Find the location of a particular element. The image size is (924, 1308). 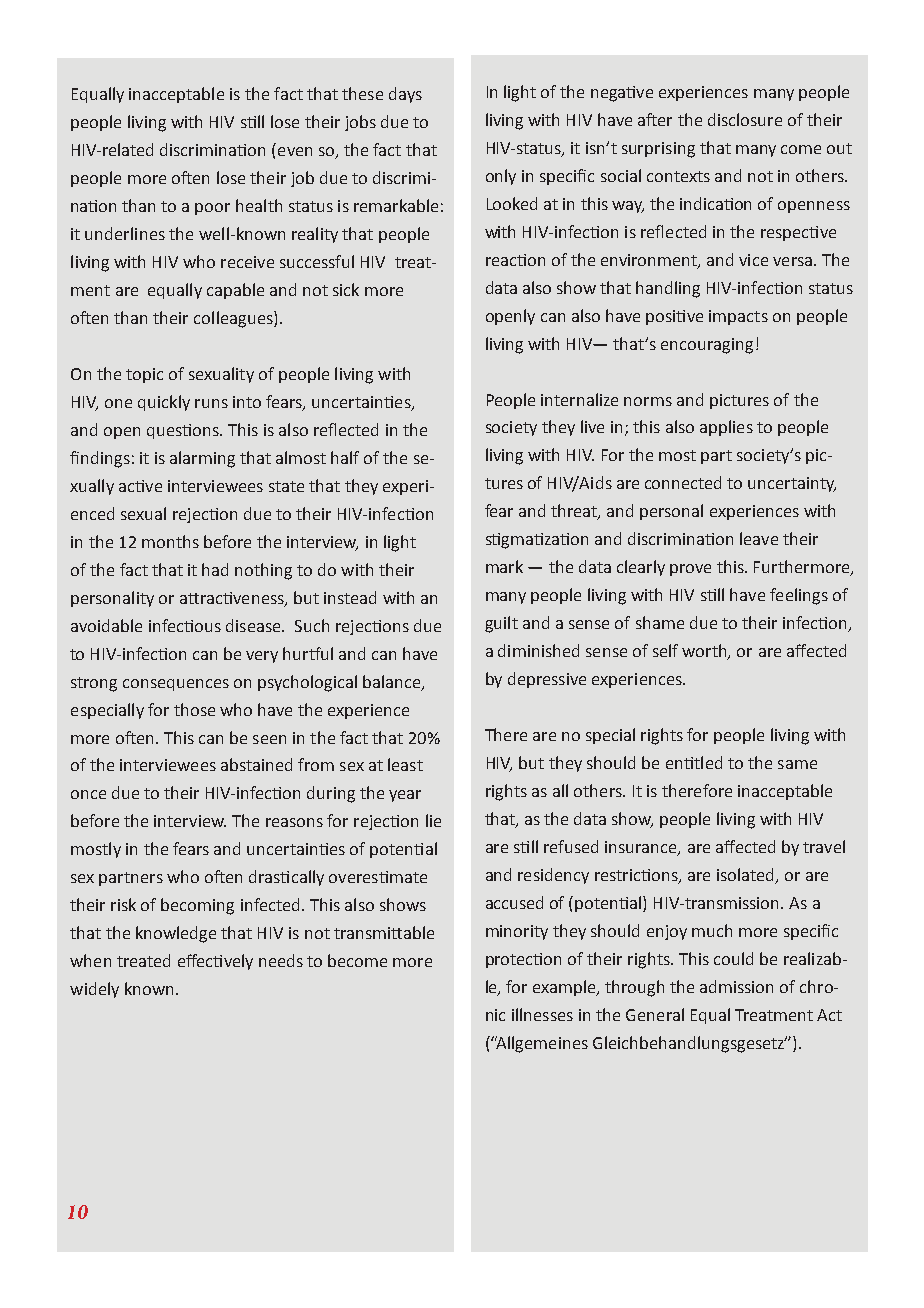

even is located at coordinates (295, 151).
